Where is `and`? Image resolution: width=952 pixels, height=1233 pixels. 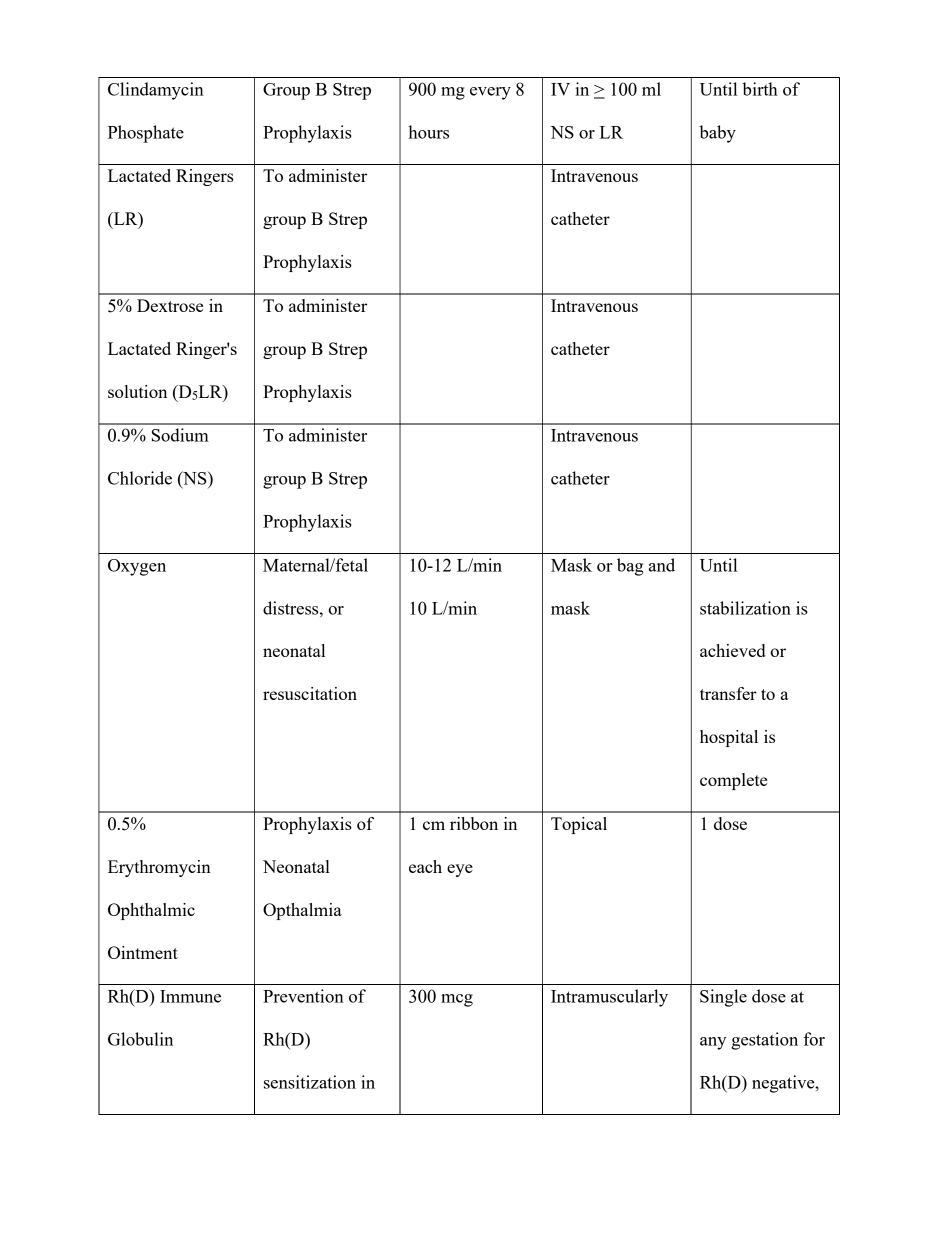
and is located at coordinates (662, 565).
